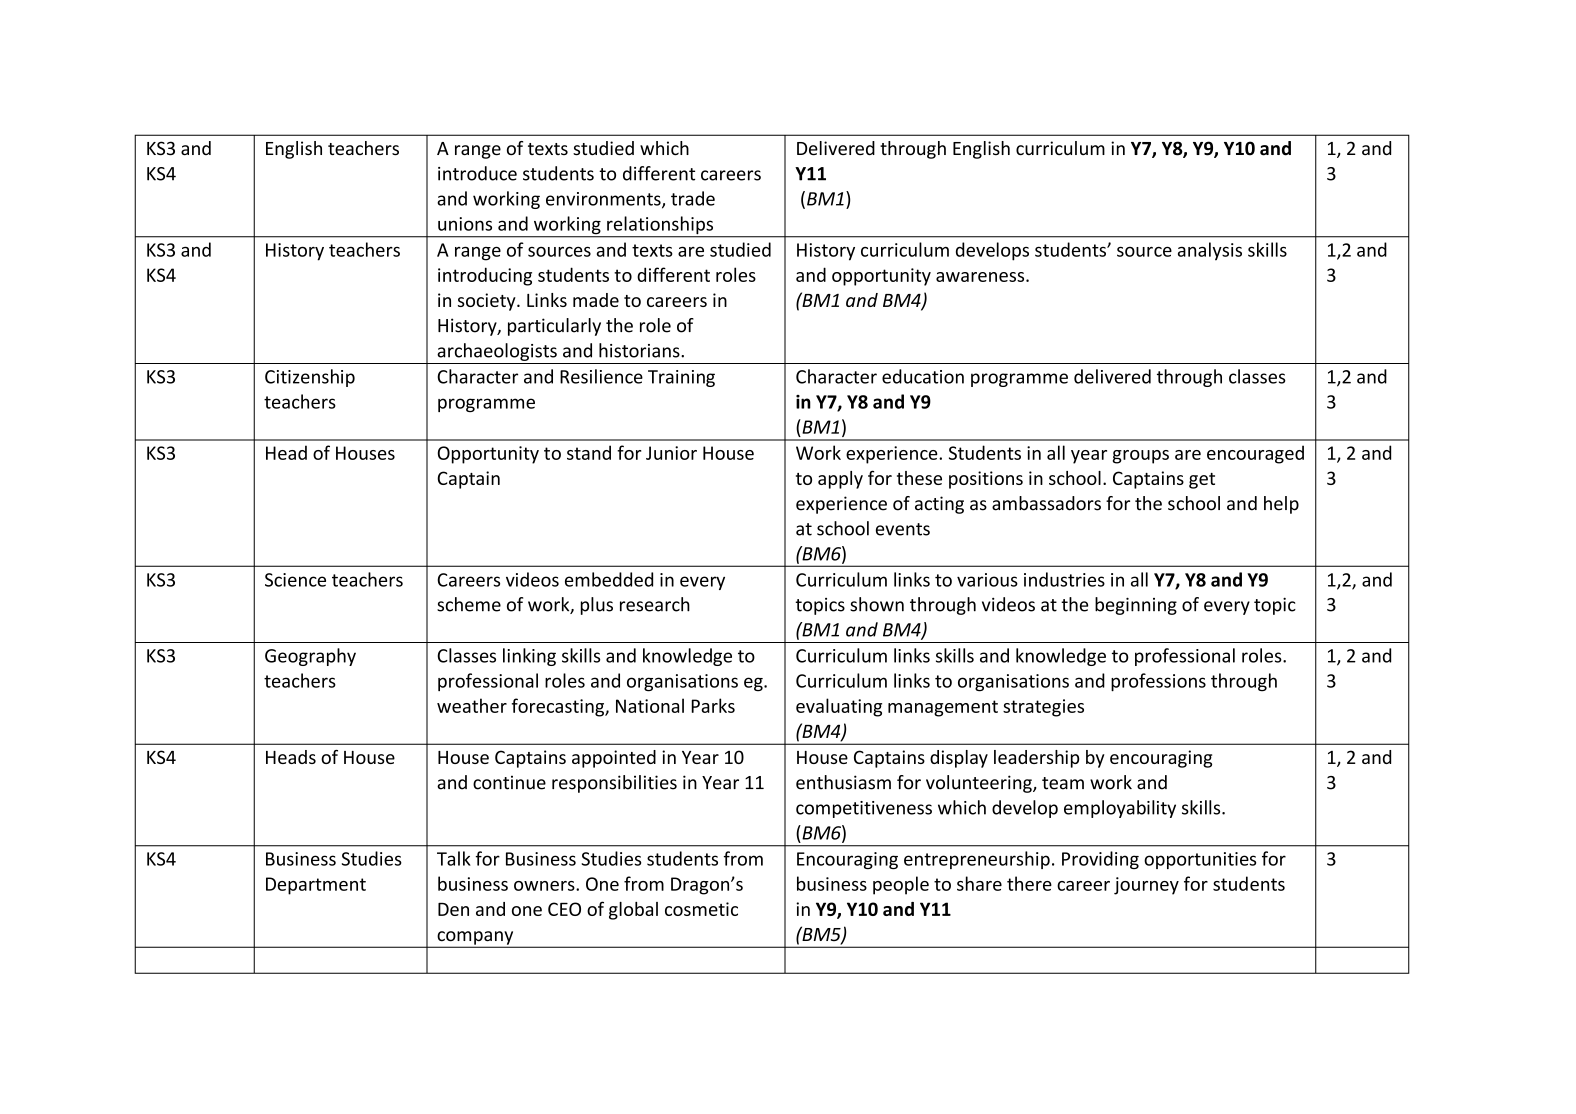 The height and width of the screenshot is (1114, 1576). What do you see at coordinates (472, 705) in the screenshot?
I see `weather` at bounding box center [472, 705].
